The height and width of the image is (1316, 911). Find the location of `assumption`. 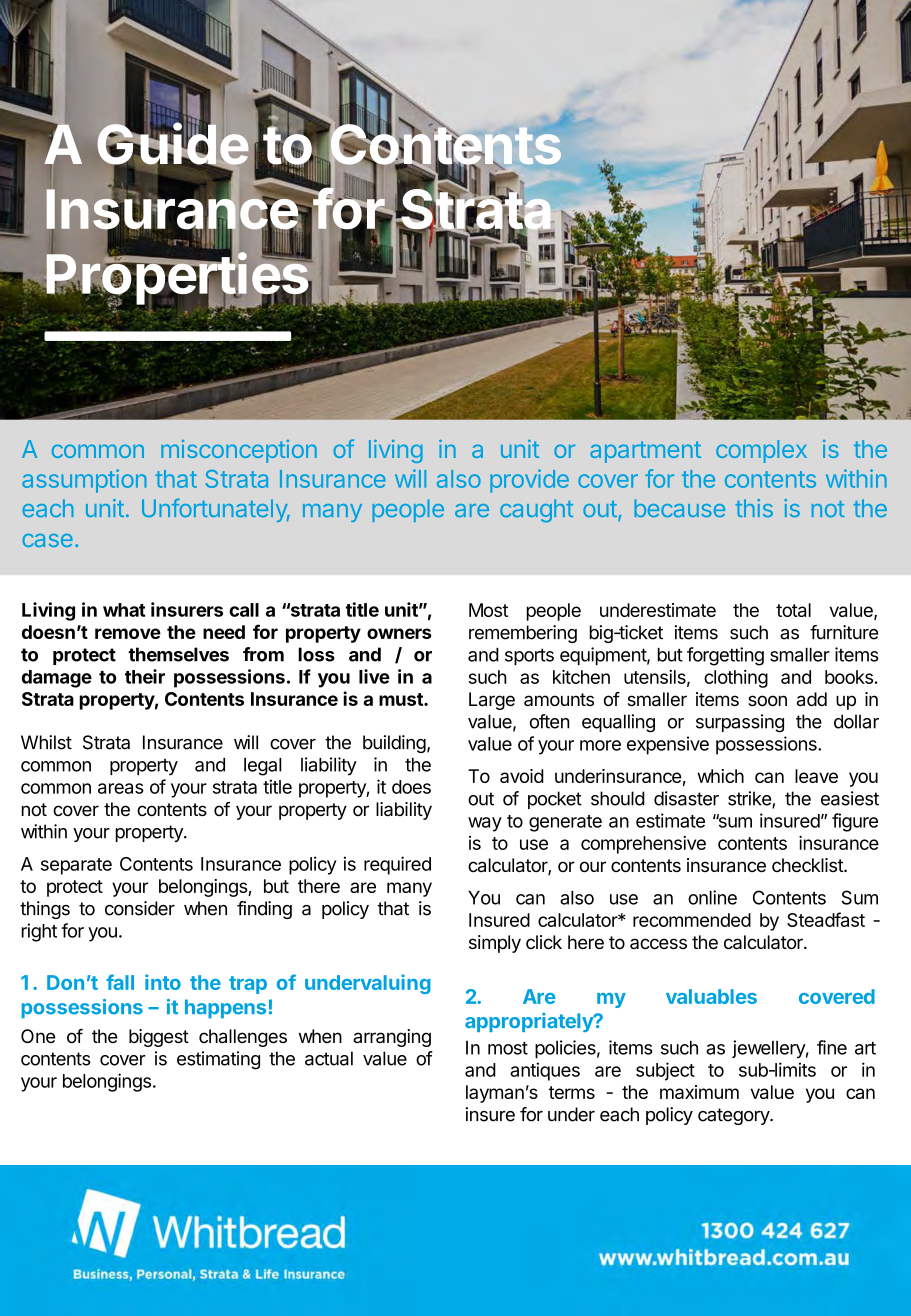

assumption is located at coordinates (84, 481).
